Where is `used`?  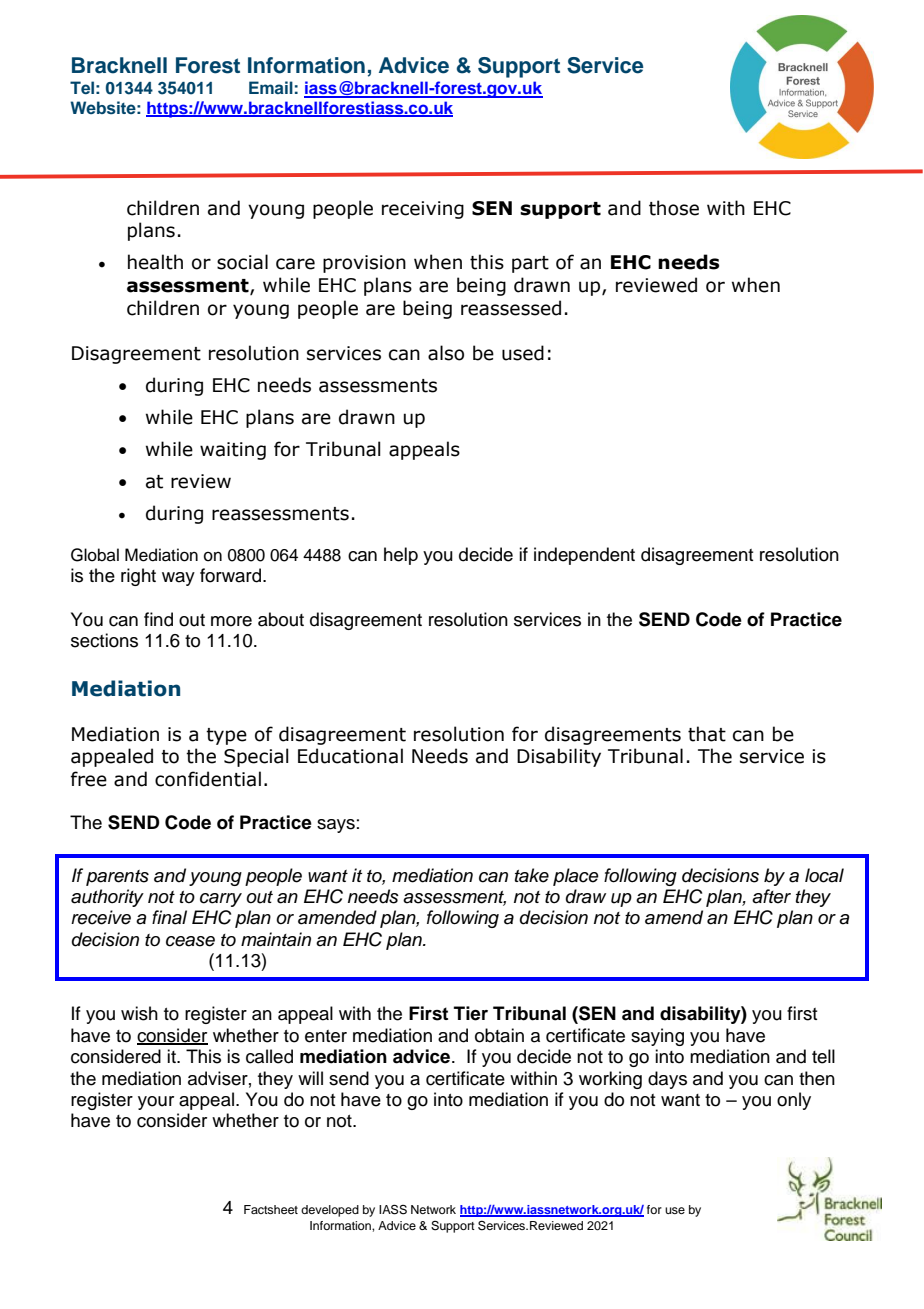
used is located at coordinates (523, 353).
